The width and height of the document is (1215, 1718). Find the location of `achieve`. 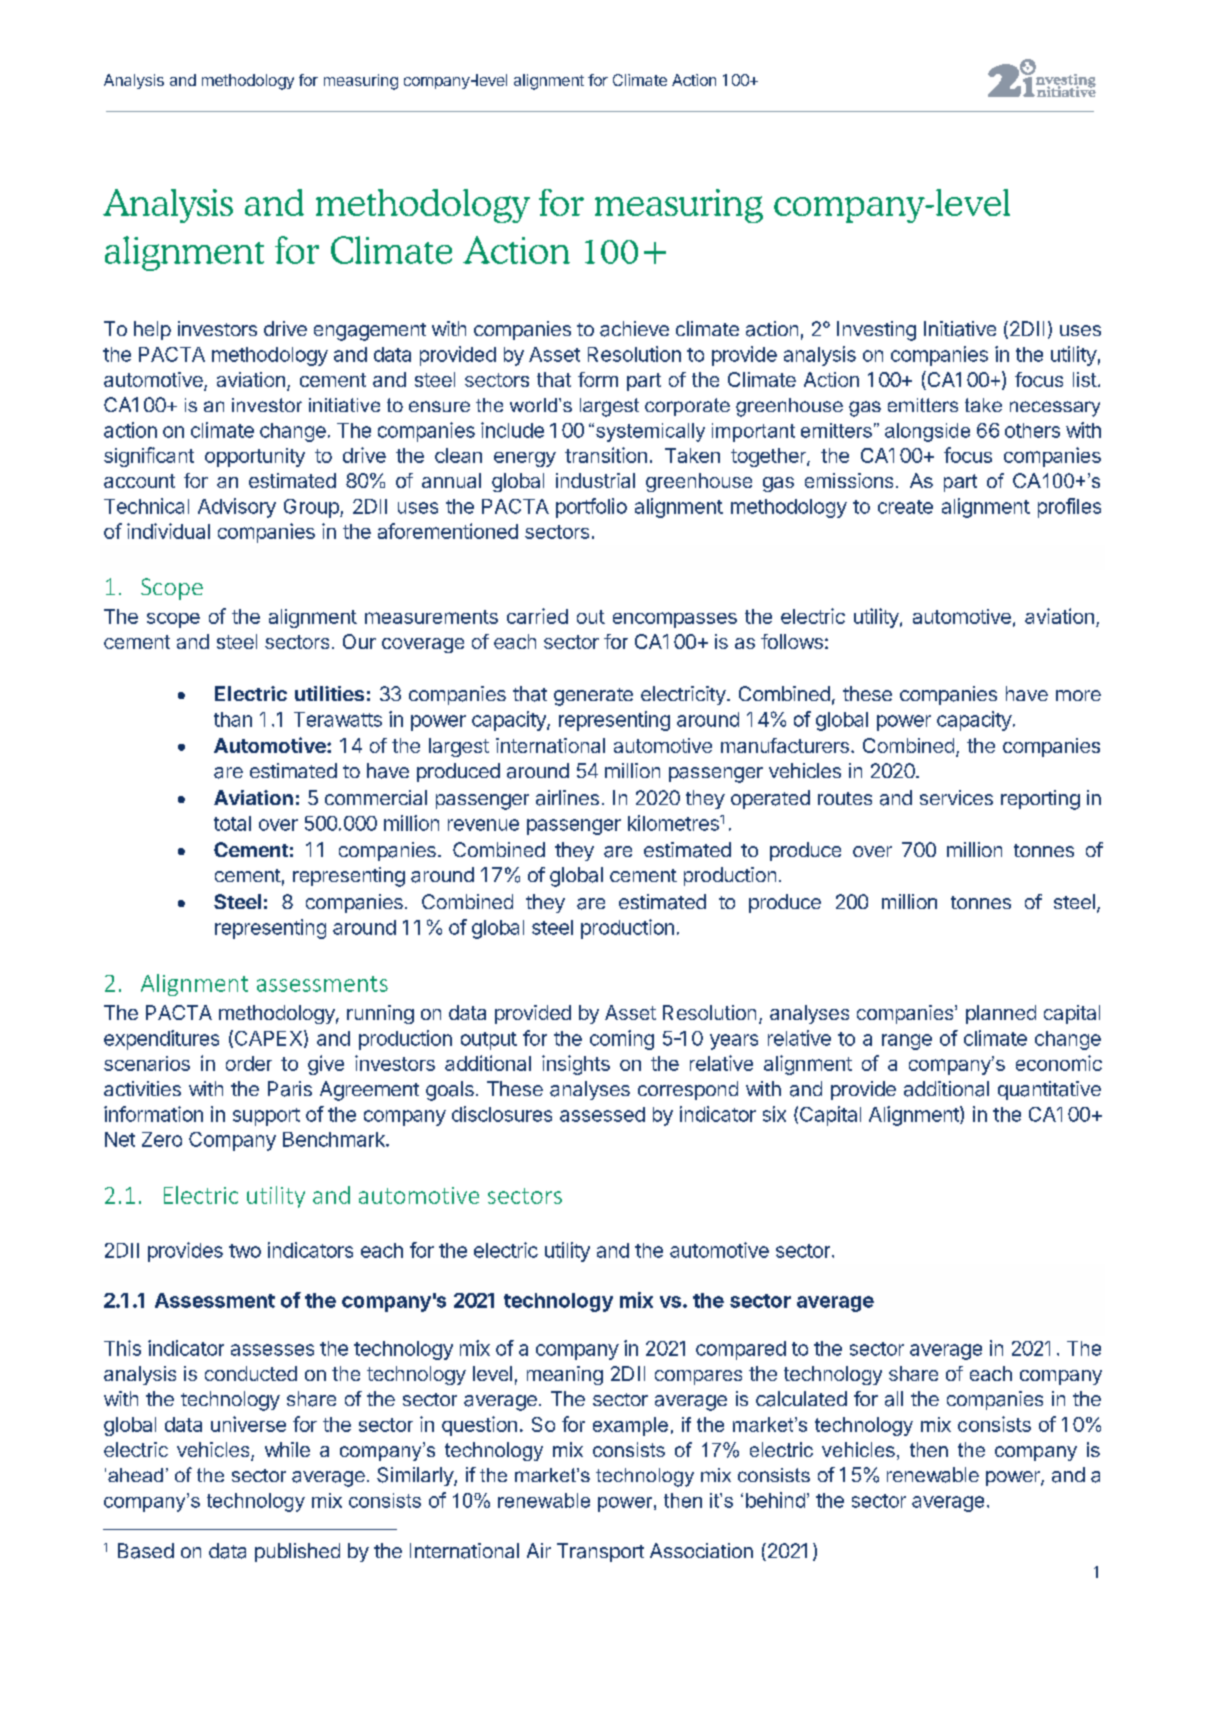

achieve is located at coordinates (634, 329).
